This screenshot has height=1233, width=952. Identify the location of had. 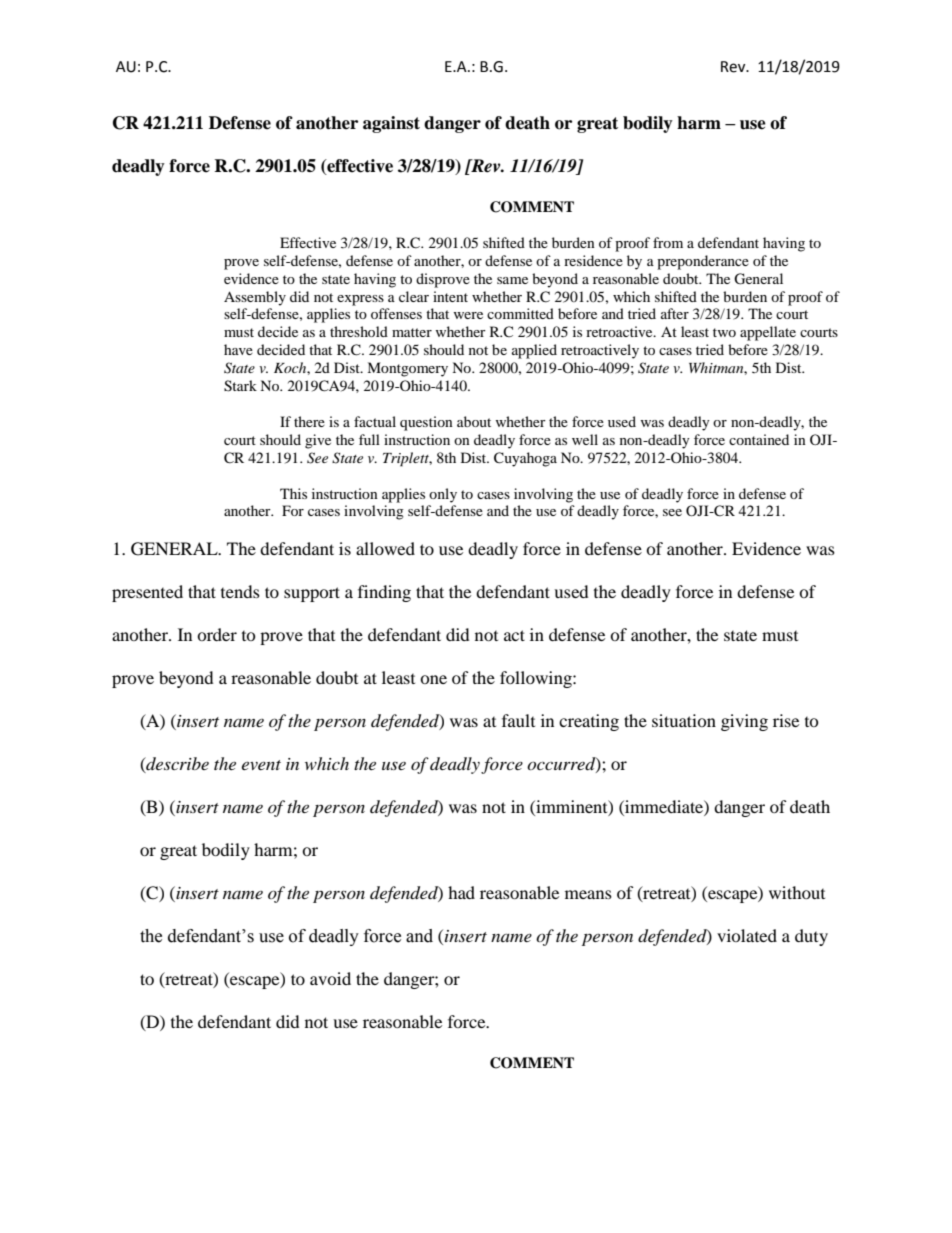
(461, 892).
